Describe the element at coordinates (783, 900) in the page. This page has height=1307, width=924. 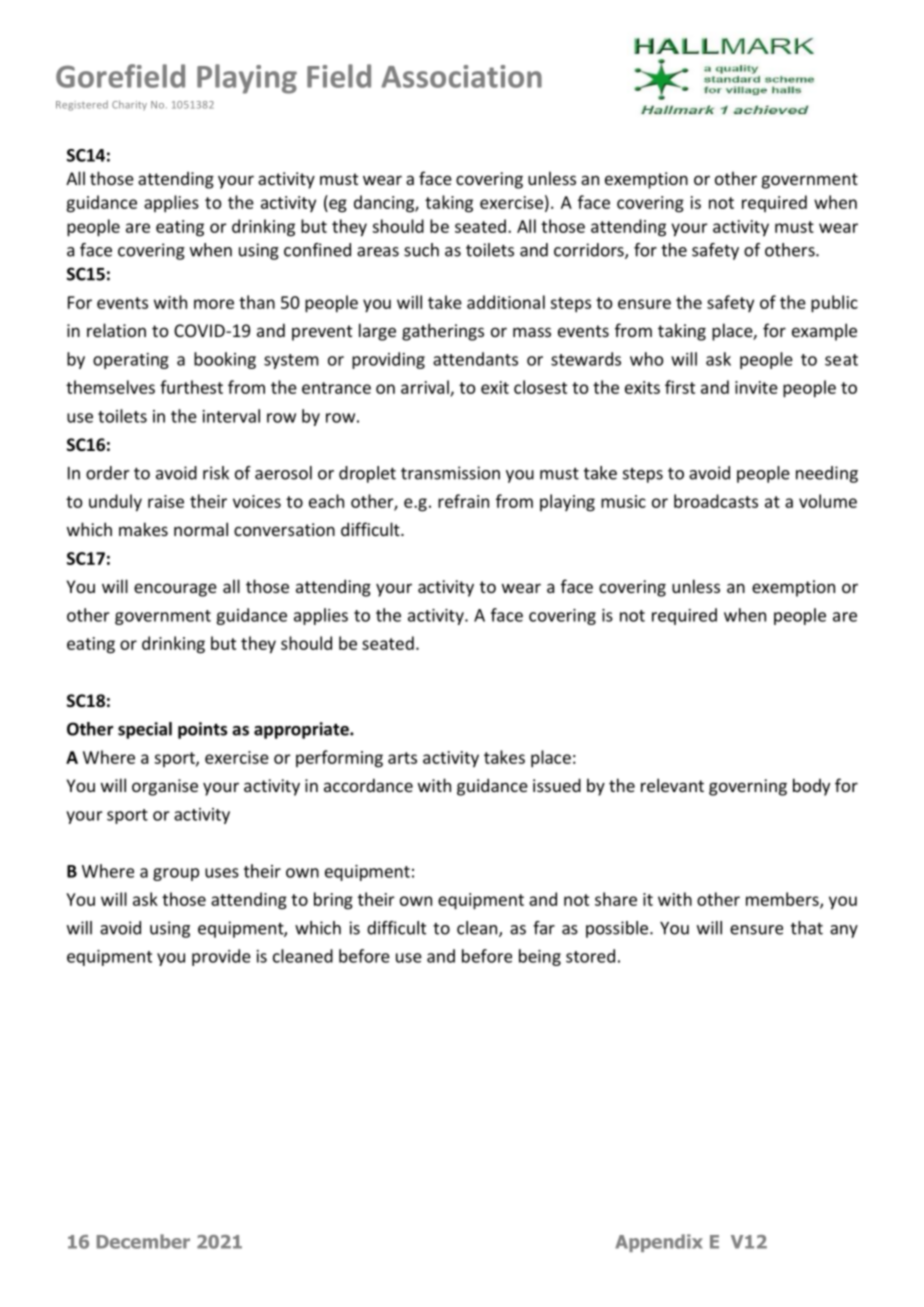
I see `members` at that location.
